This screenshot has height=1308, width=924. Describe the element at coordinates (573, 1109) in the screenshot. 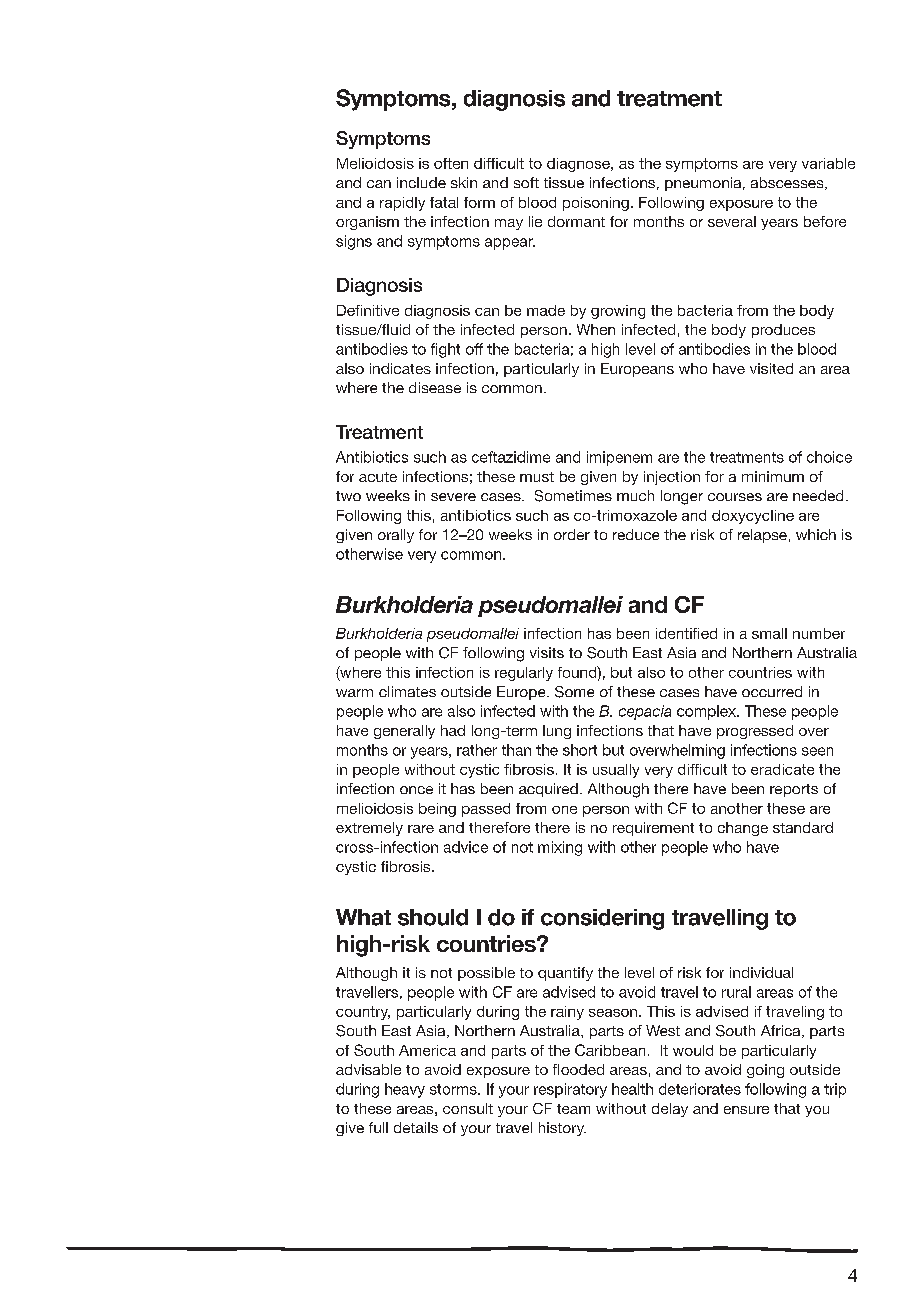

I see `team` at that location.
